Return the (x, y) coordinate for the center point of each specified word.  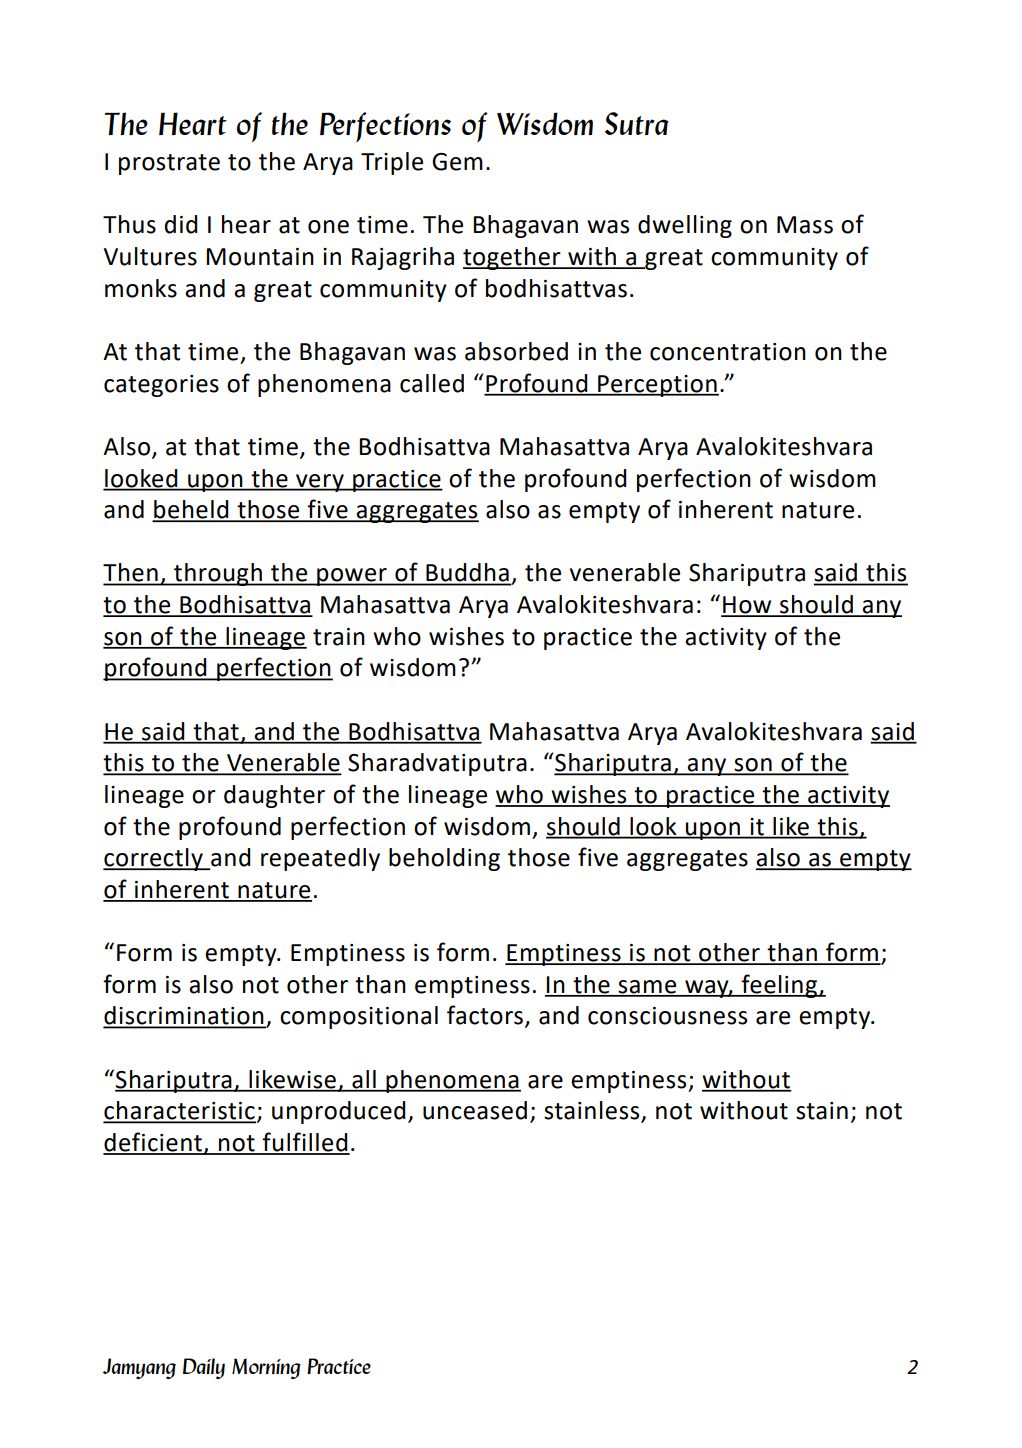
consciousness (667, 1016)
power (352, 577)
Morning (266, 1368)
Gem (457, 162)
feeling (779, 986)
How (747, 606)
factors (485, 1015)
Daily (204, 1368)
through (218, 574)
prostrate (169, 164)
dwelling (685, 226)
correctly (154, 859)
